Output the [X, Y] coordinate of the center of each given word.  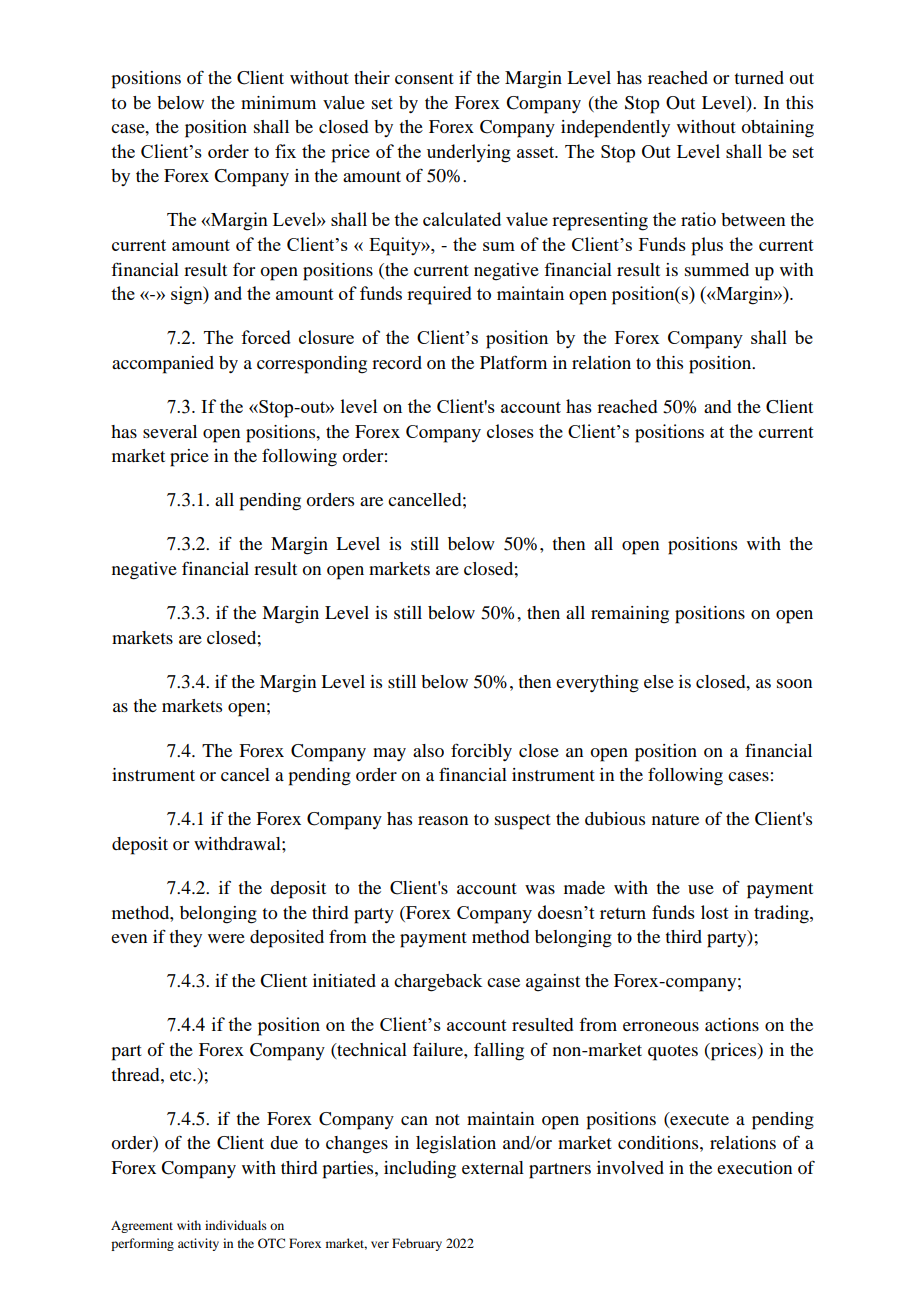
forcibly [481, 752]
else [659, 681]
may [389, 754]
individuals [236, 1225]
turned [759, 77]
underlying [469, 153]
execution [754, 1167]
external [493, 1167]
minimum [278, 102]
